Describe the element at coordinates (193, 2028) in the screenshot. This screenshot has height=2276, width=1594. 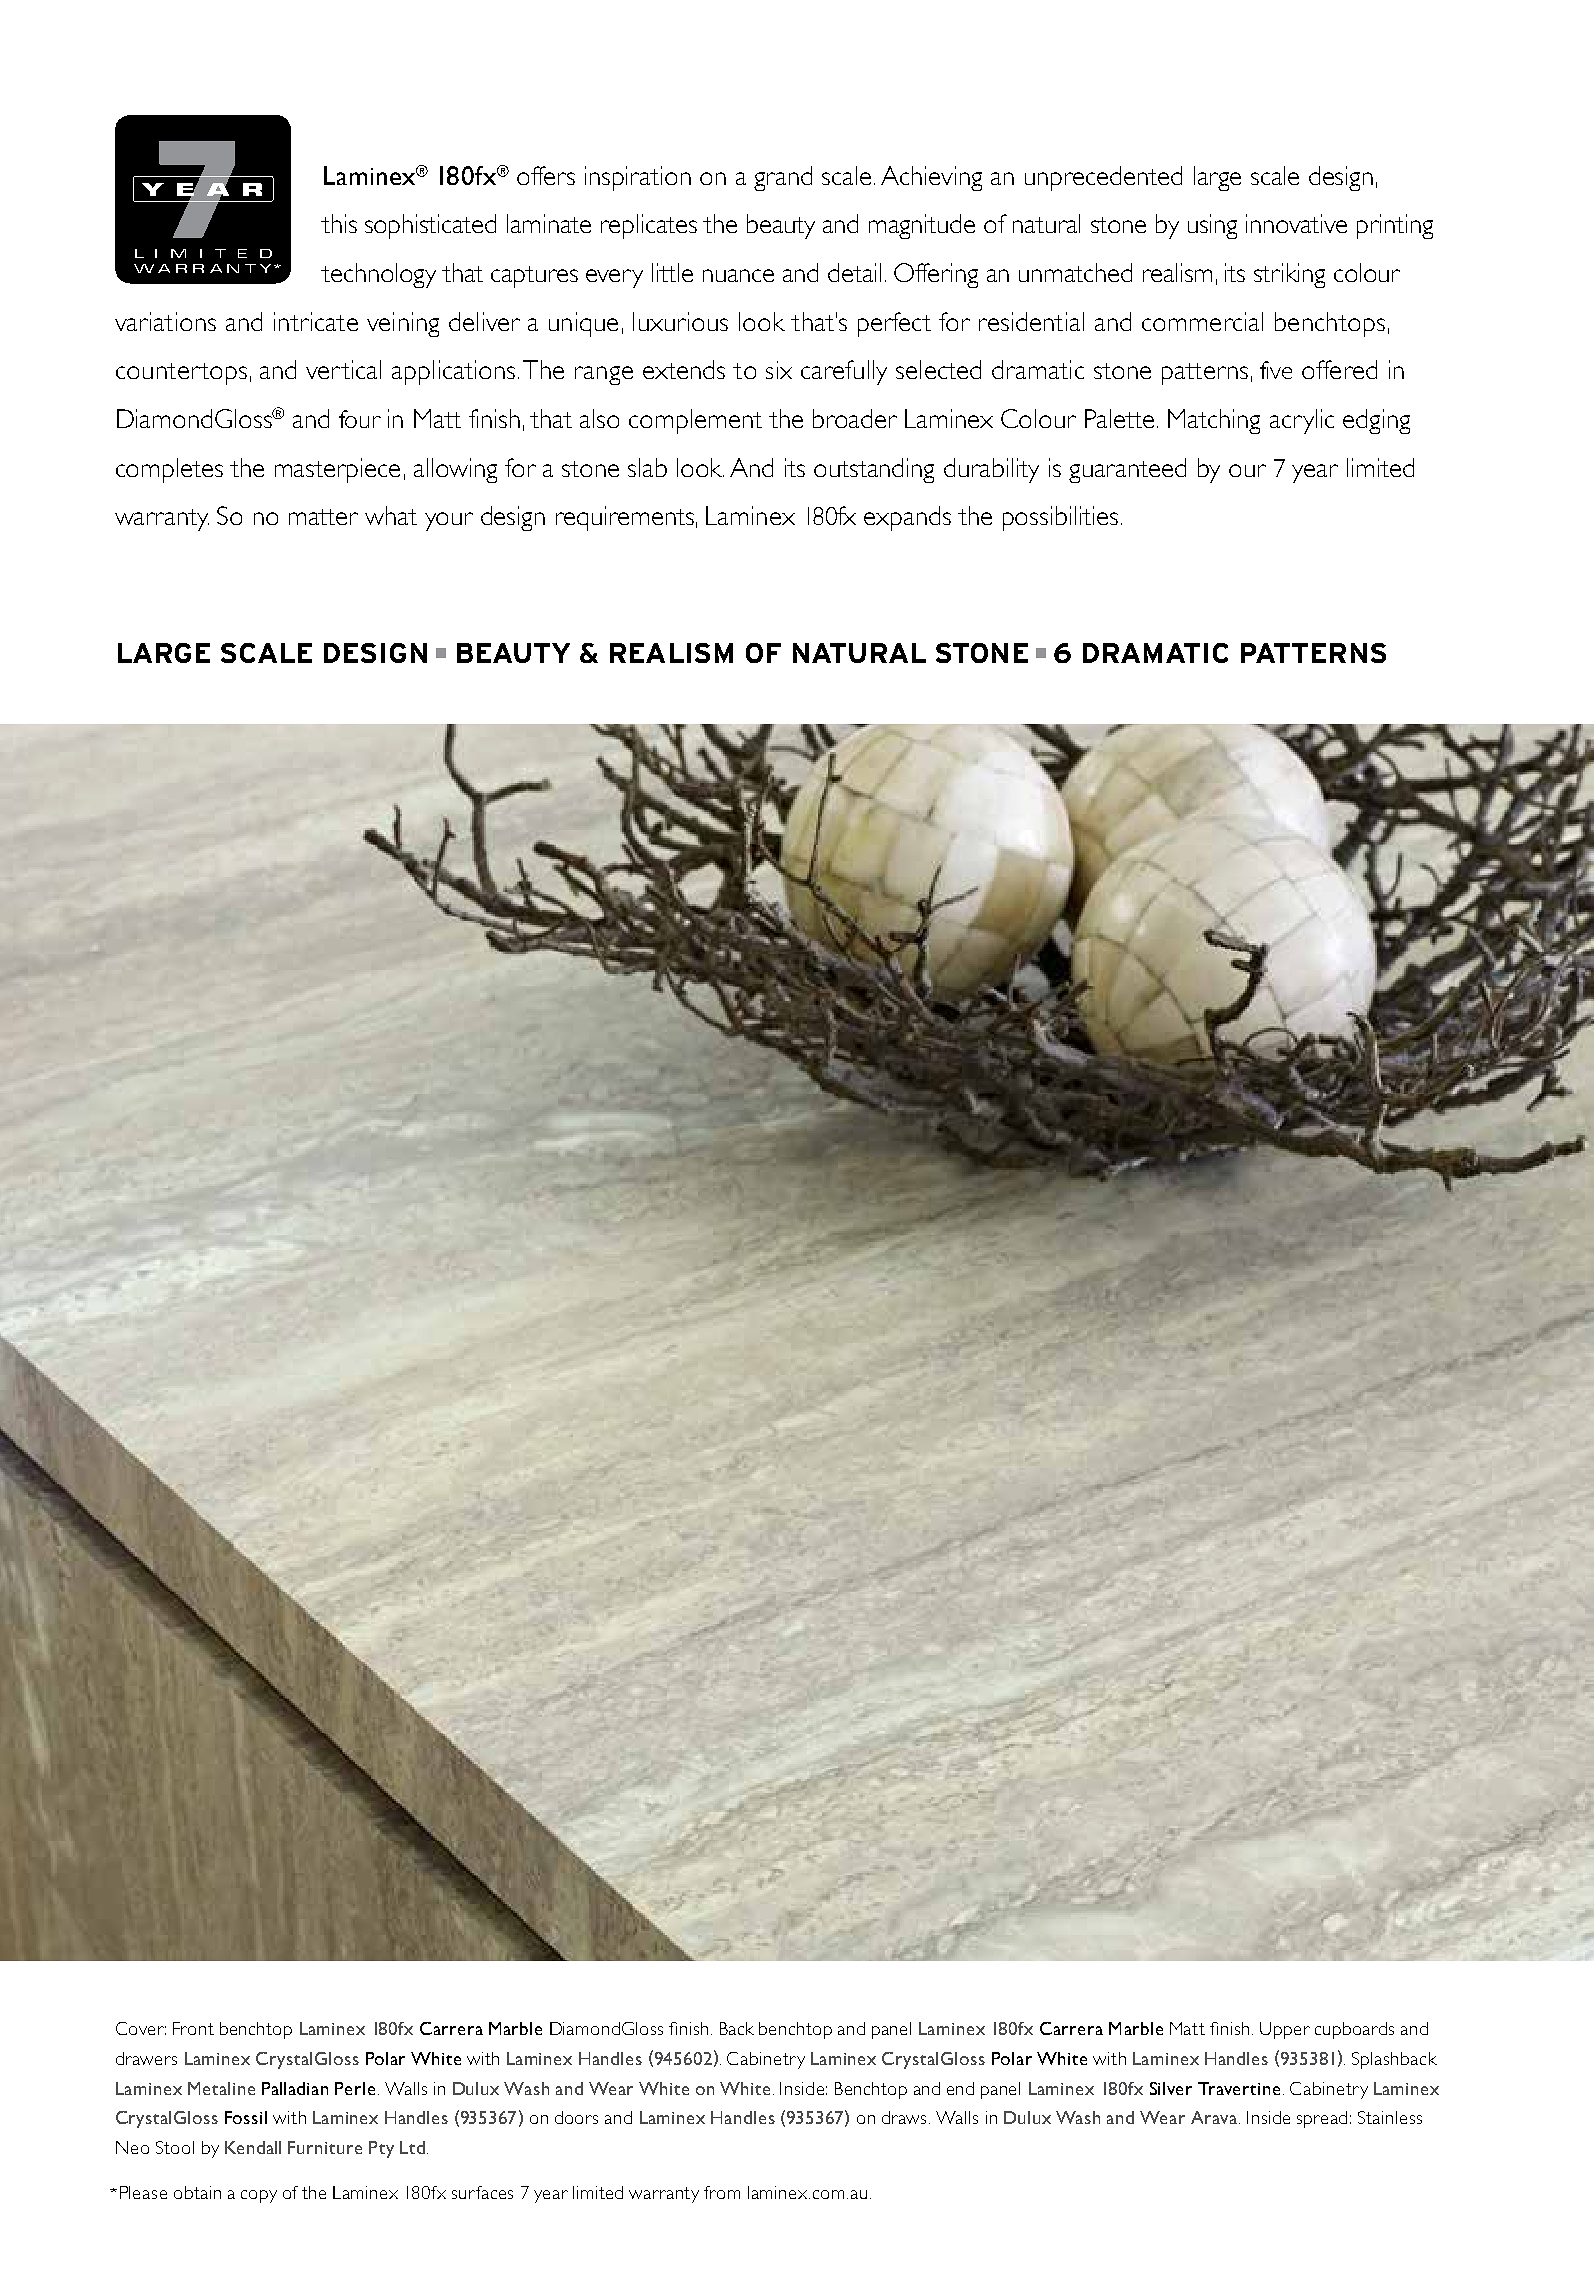
I see `Front` at that location.
